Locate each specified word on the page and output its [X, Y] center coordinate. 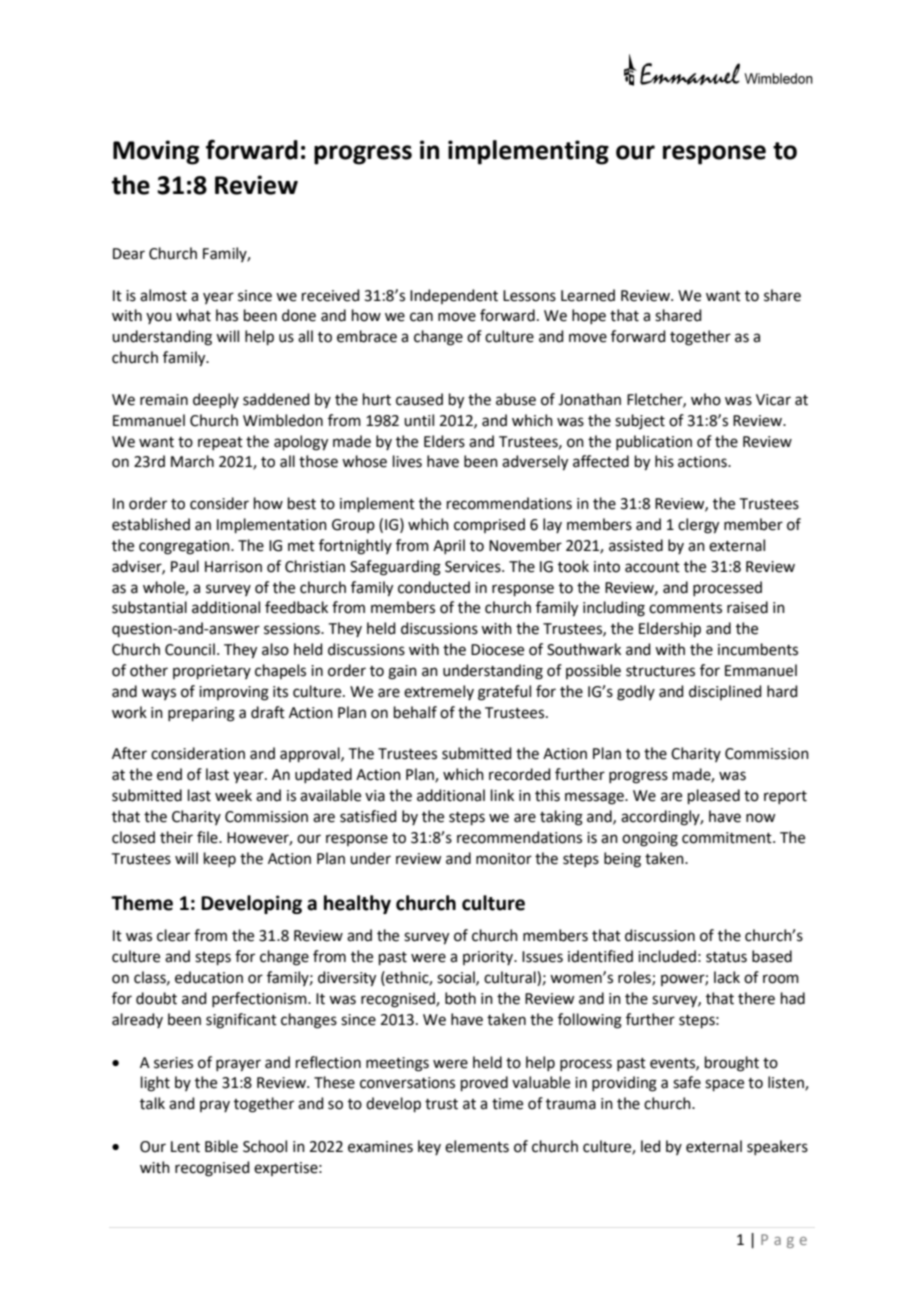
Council [190, 649]
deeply [216, 400]
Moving [156, 152]
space [724, 1085]
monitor [504, 859]
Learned [588, 295]
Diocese [497, 650]
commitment [728, 838]
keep [220, 859]
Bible [221, 1146]
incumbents [758, 649]
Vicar [773, 400]
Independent [454, 296]
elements [477, 1146]
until [419, 420]
